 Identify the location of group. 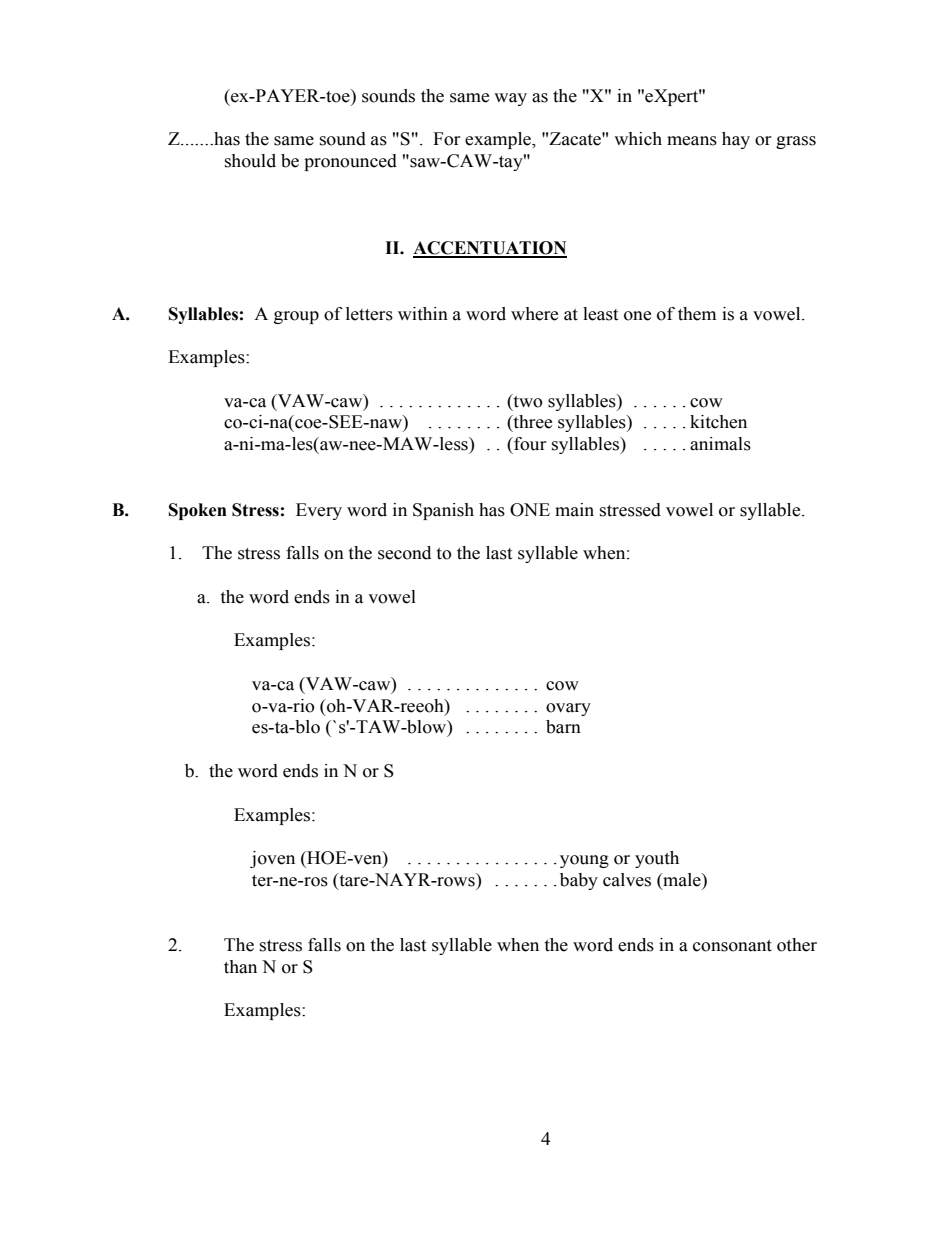
(296, 317).
